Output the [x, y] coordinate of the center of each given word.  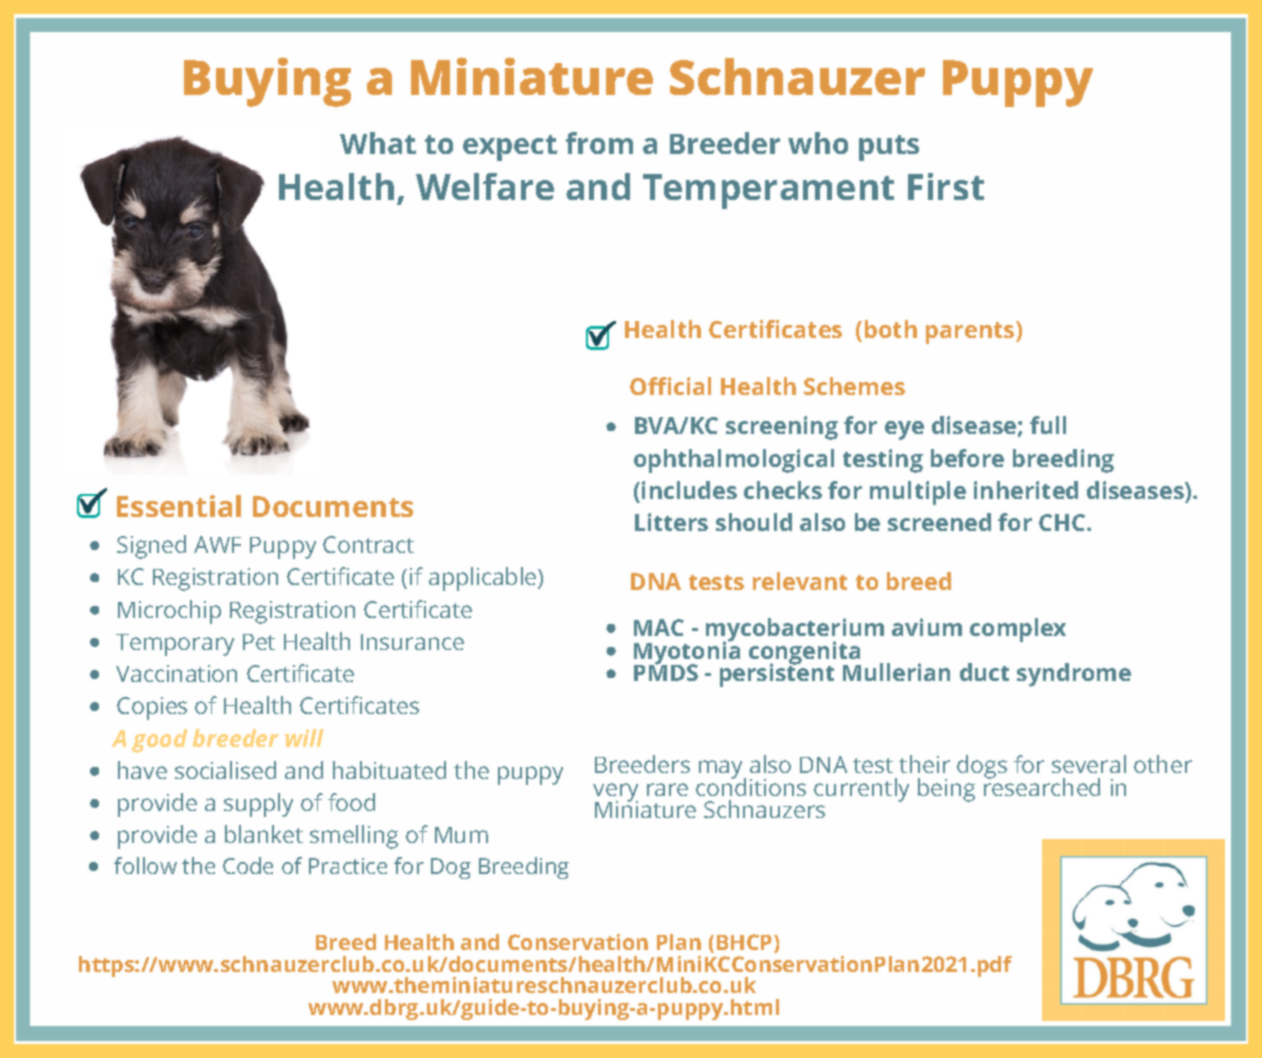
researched [1042, 786]
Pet [259, 642]
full [1048, 425]
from [599, 143]
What [378, 143]
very [615, 793]
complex [1018, 630]
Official [670, 386]
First [946, 186]
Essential [179, 506]
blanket [264, 834]
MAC [659, 627]
